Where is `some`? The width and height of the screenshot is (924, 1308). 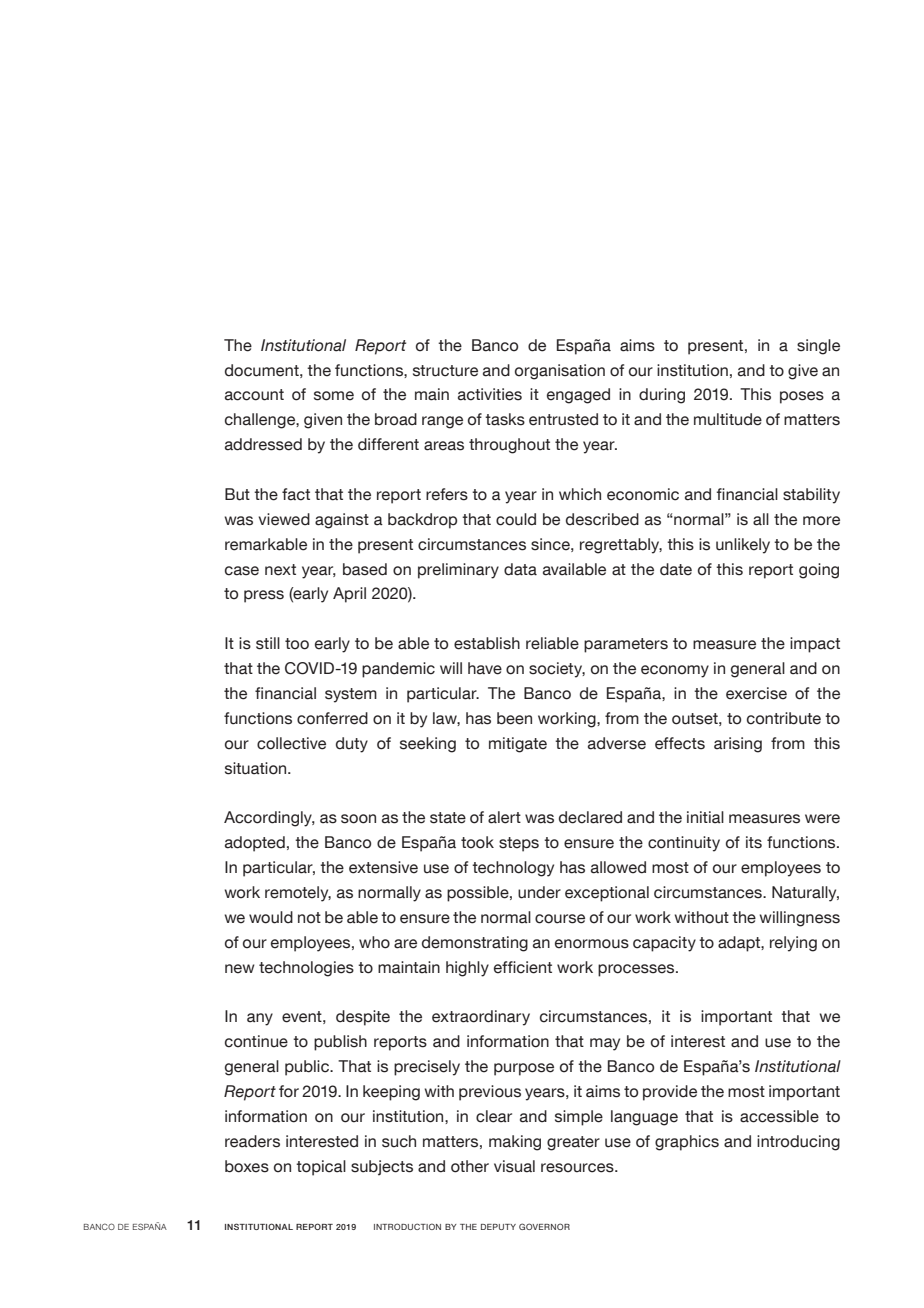 some is located at coordinates (334, 396).
